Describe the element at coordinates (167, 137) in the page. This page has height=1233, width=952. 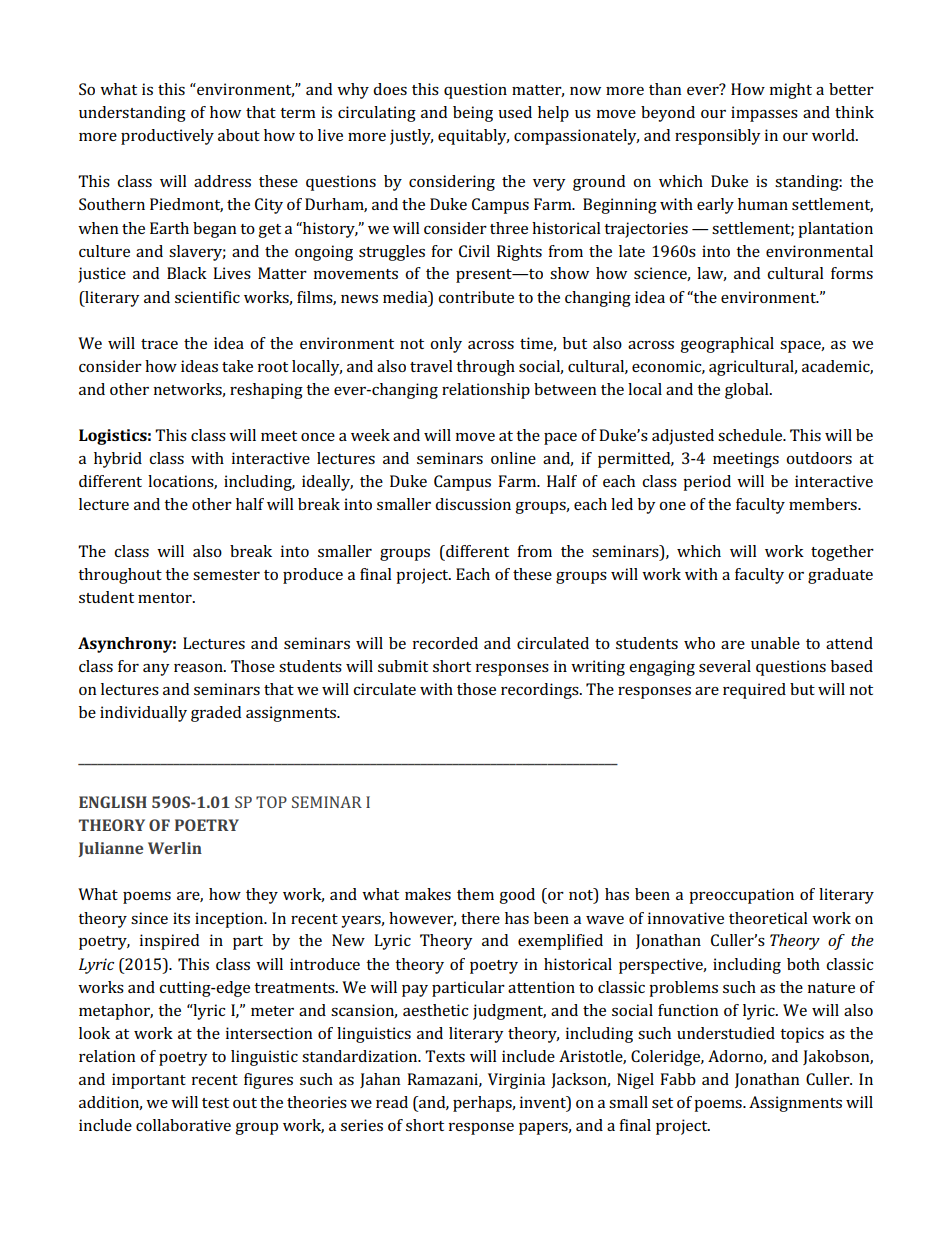
I see `productively` at that location.
